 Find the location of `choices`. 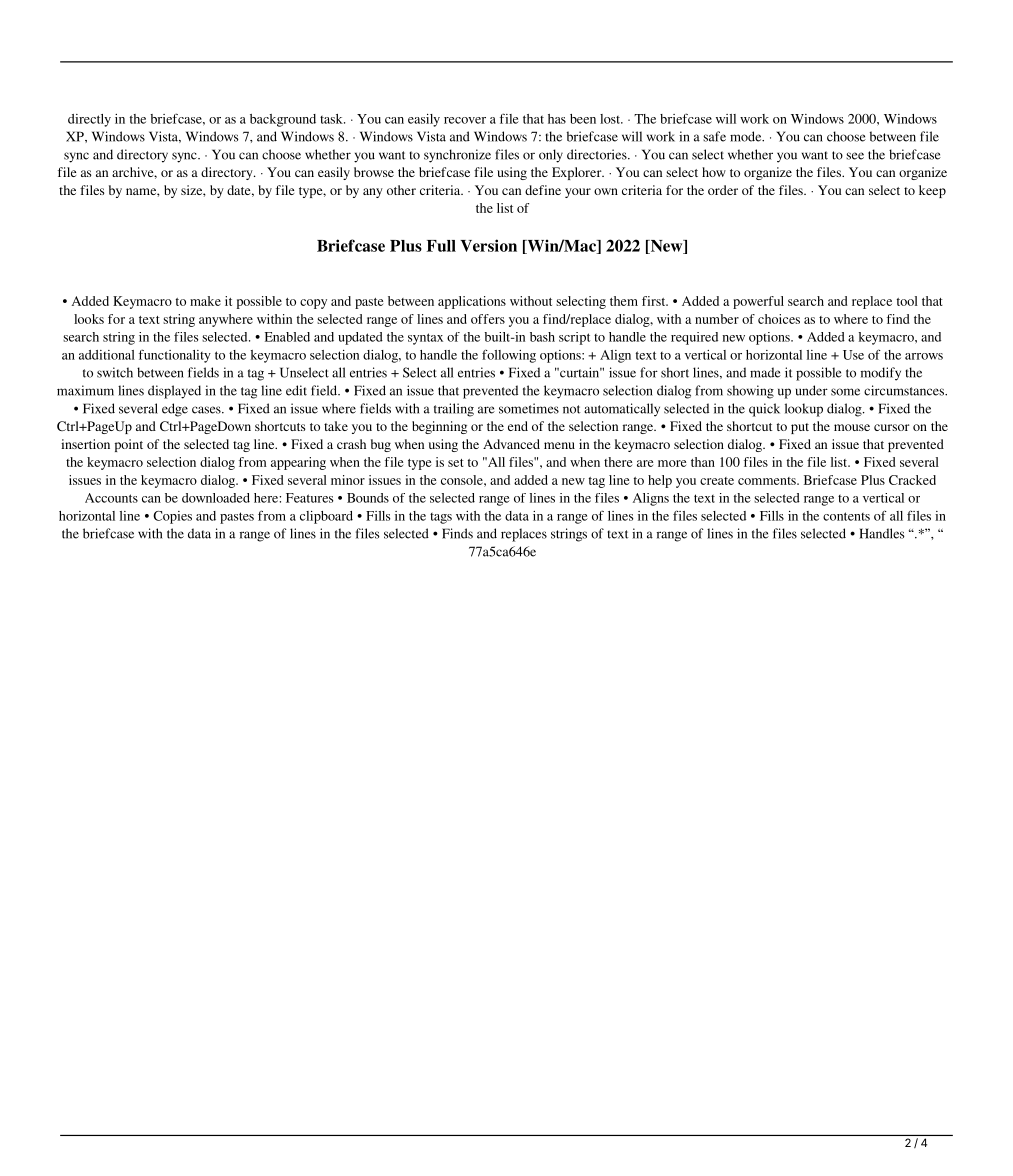

choices is located at coordinates (779, 319).
